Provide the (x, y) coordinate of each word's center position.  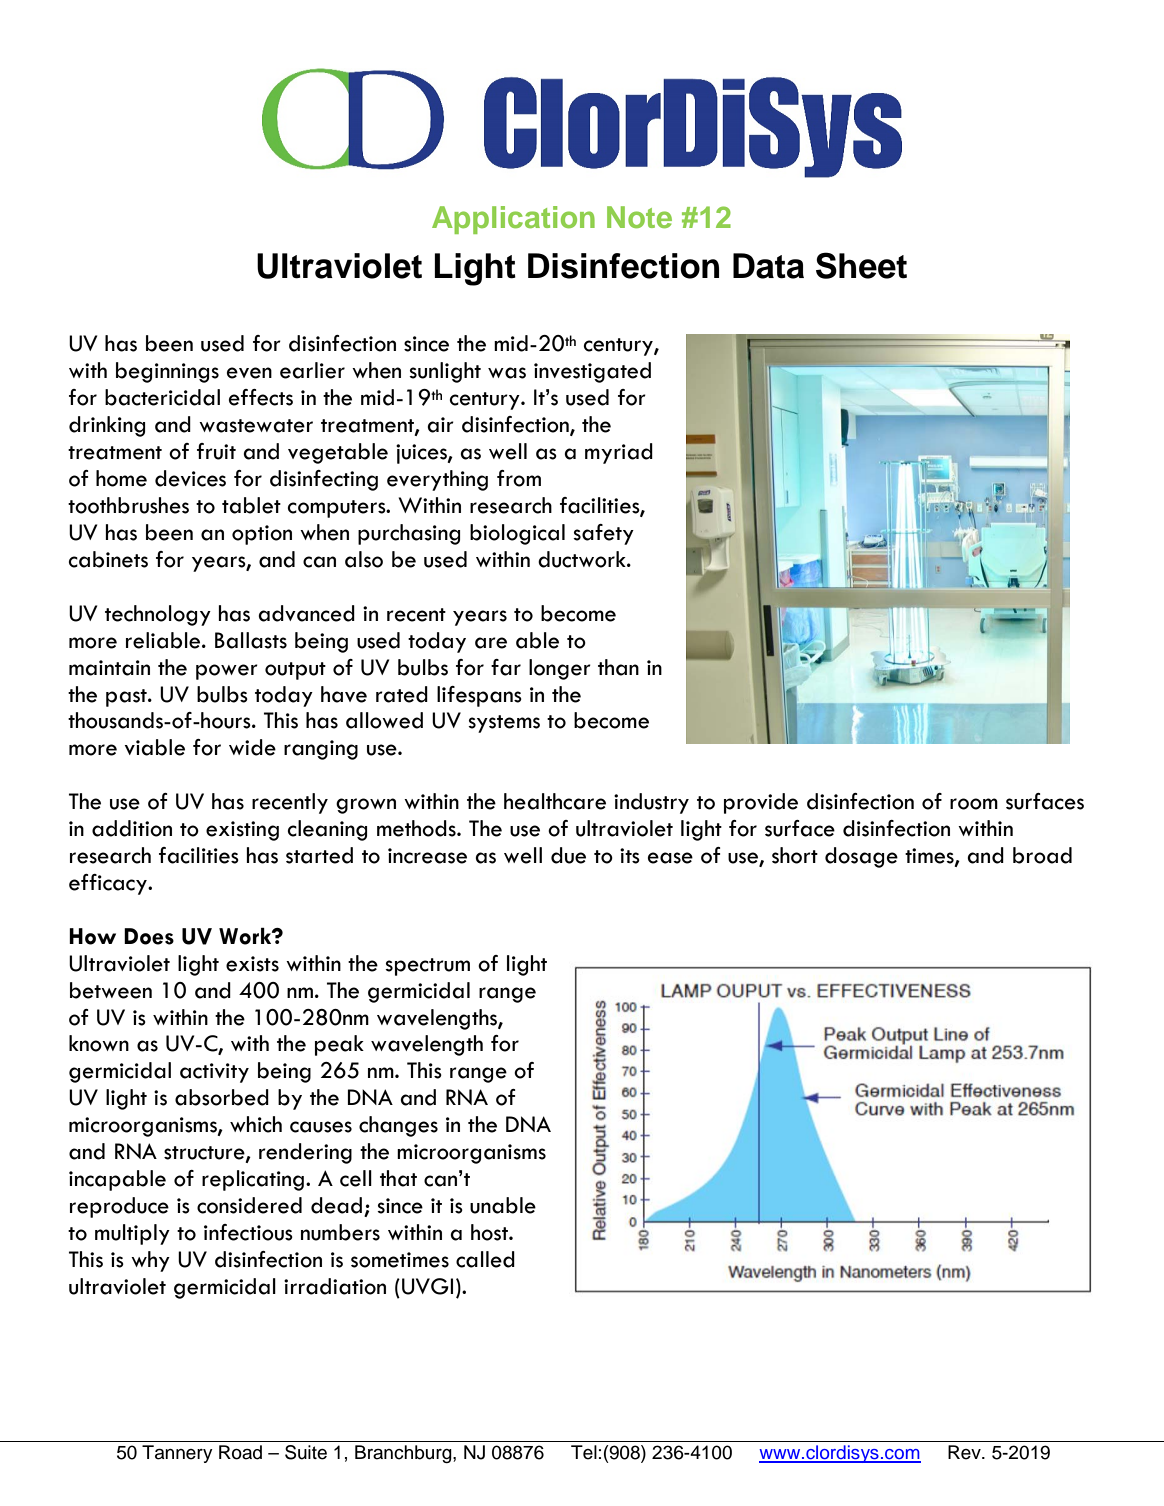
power (227, 672)
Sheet (861, 265)
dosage (861, 857)
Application (513, 220)
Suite (306, 1452)
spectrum (427, 967)
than (618, 667)
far (506, 667)
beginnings (167, 372)
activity (214, 1073)
